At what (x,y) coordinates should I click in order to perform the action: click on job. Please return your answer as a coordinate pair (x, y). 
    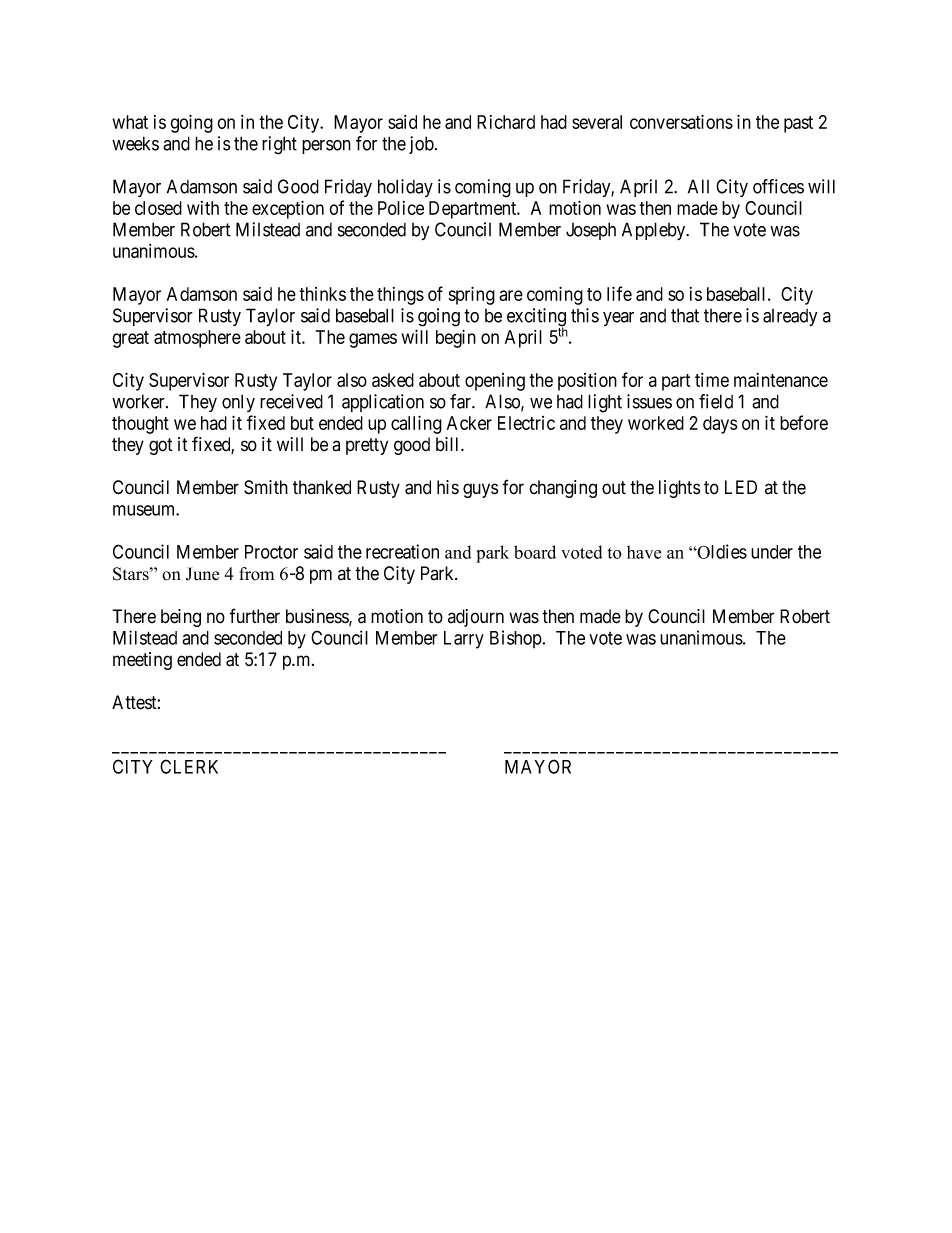
    Looking at the image, I should click on (421, 145).
